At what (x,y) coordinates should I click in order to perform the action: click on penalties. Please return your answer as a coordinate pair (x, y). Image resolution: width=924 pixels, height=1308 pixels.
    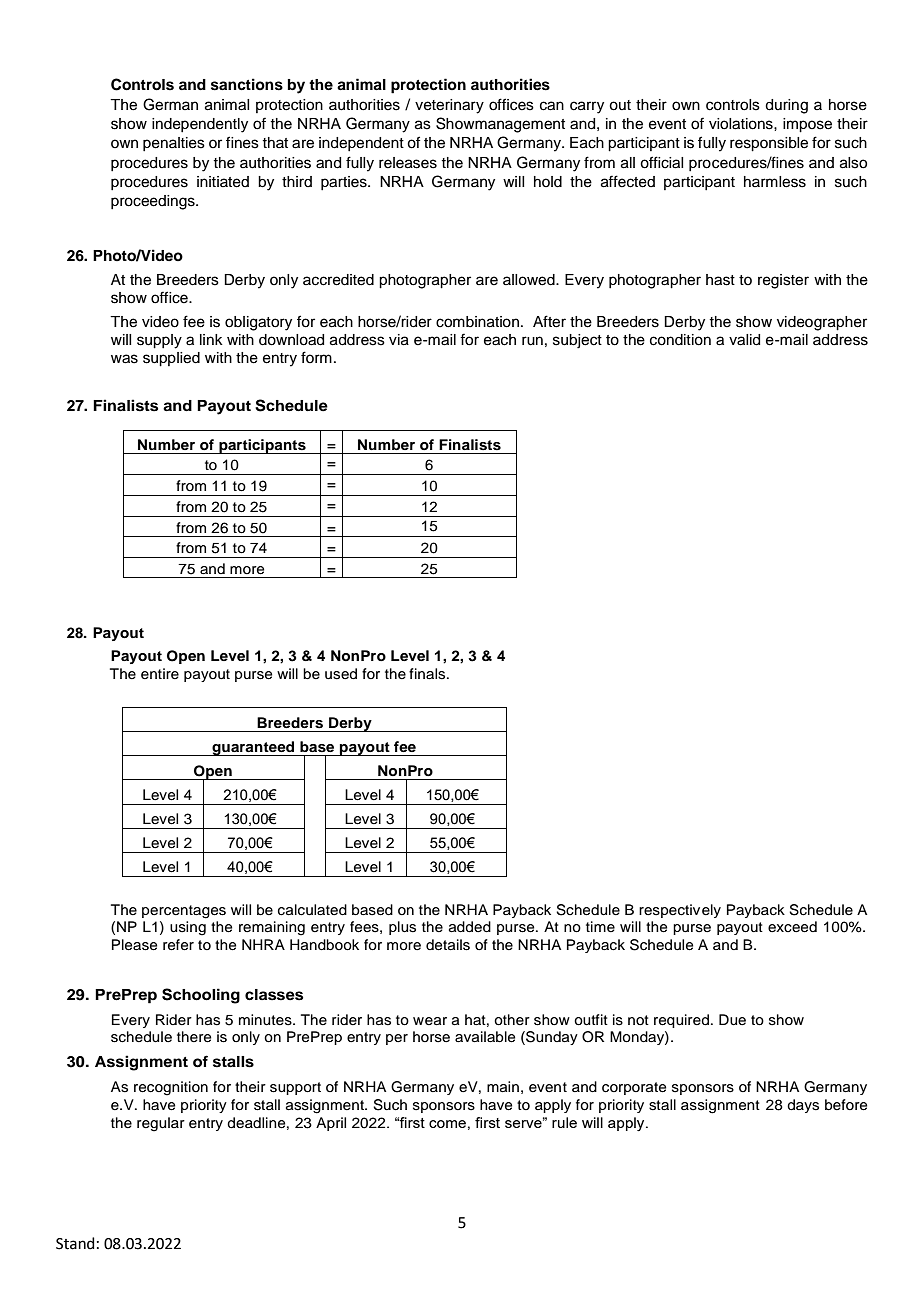
    Looking at the image, I should click on (174, 144).
